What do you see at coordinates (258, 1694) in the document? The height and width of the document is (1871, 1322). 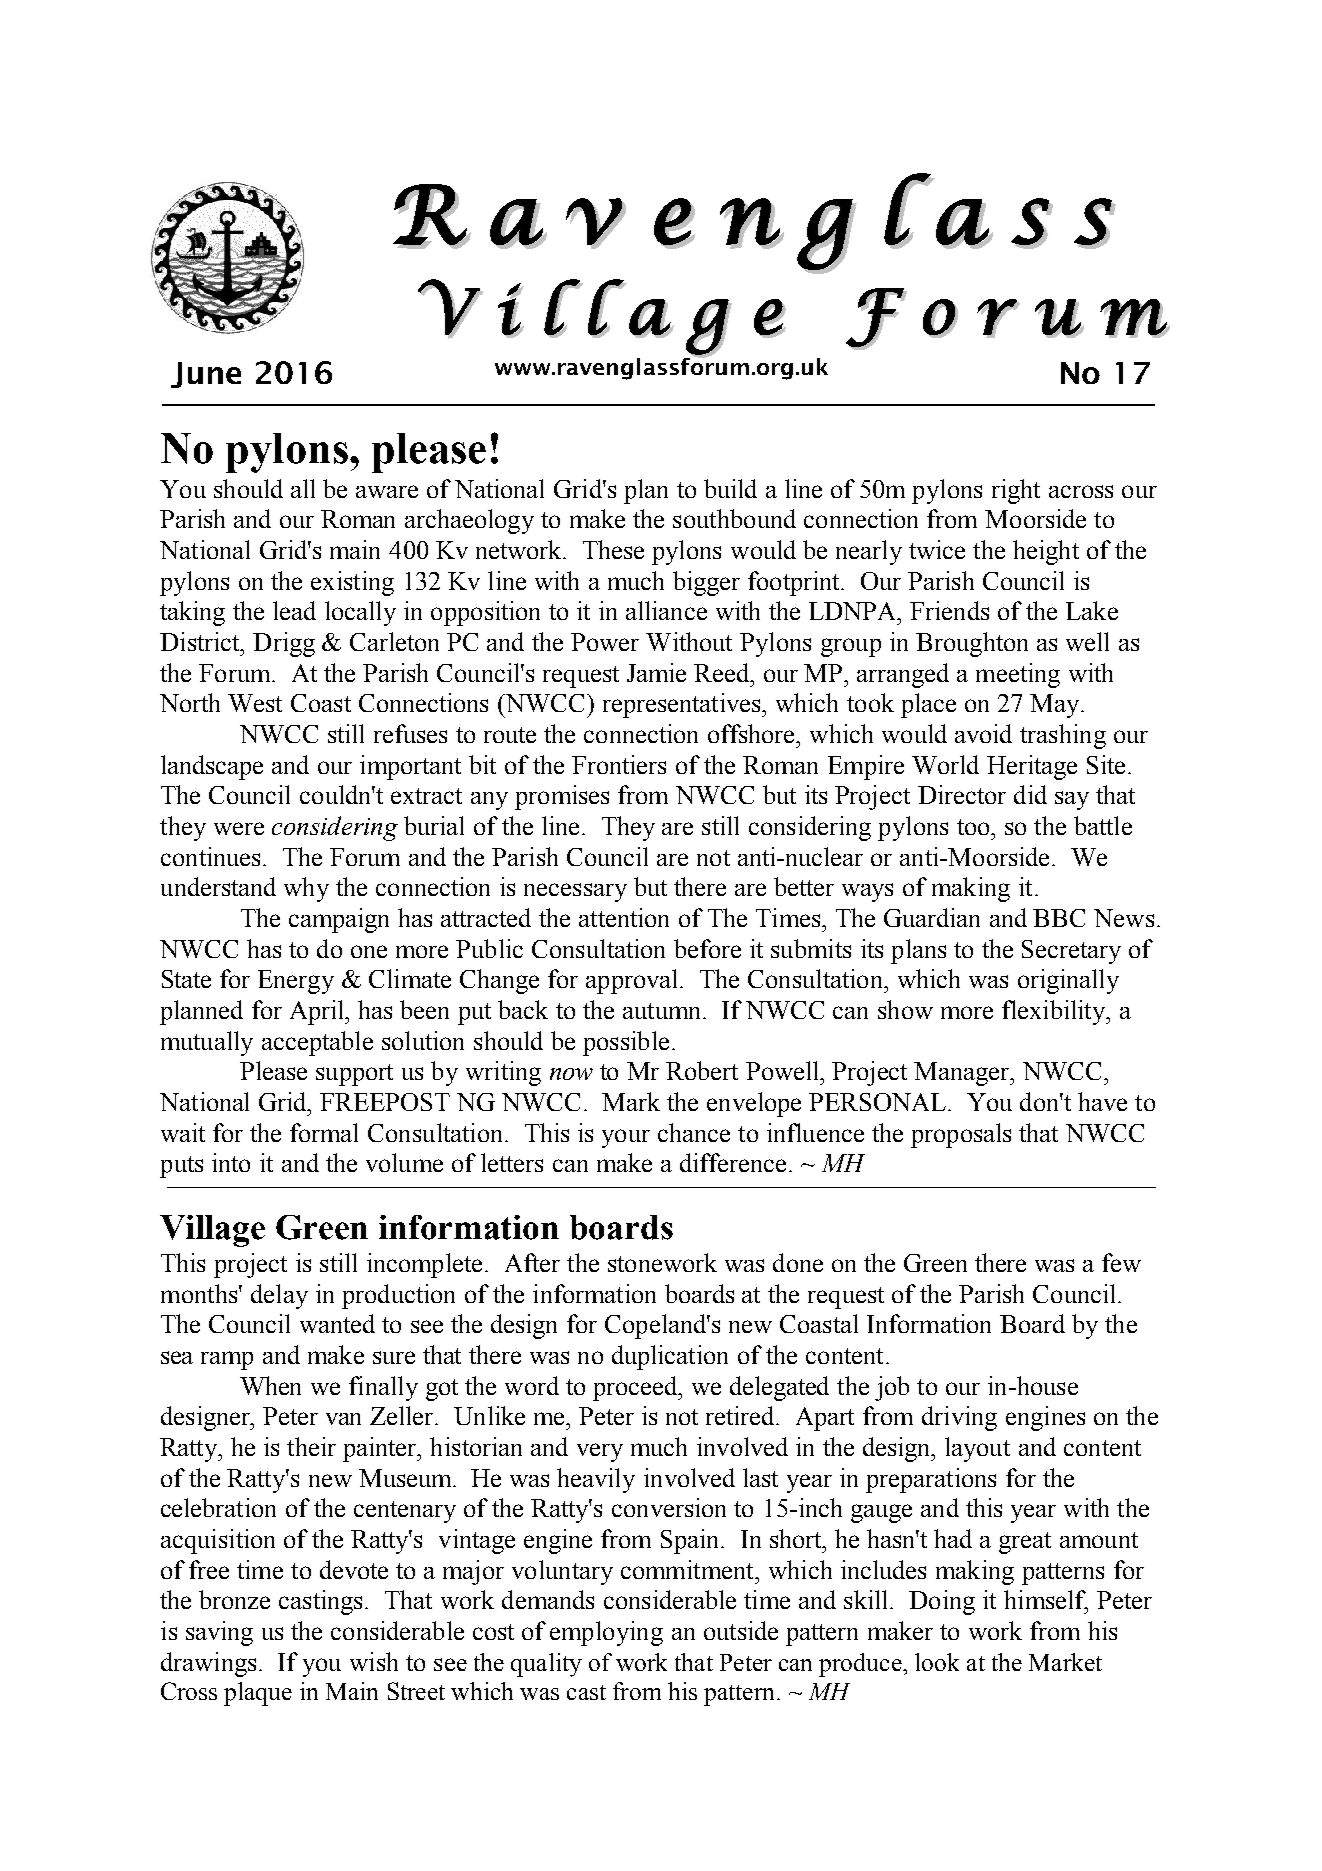 I see `plaque` at bounding box center [258, 1694].
